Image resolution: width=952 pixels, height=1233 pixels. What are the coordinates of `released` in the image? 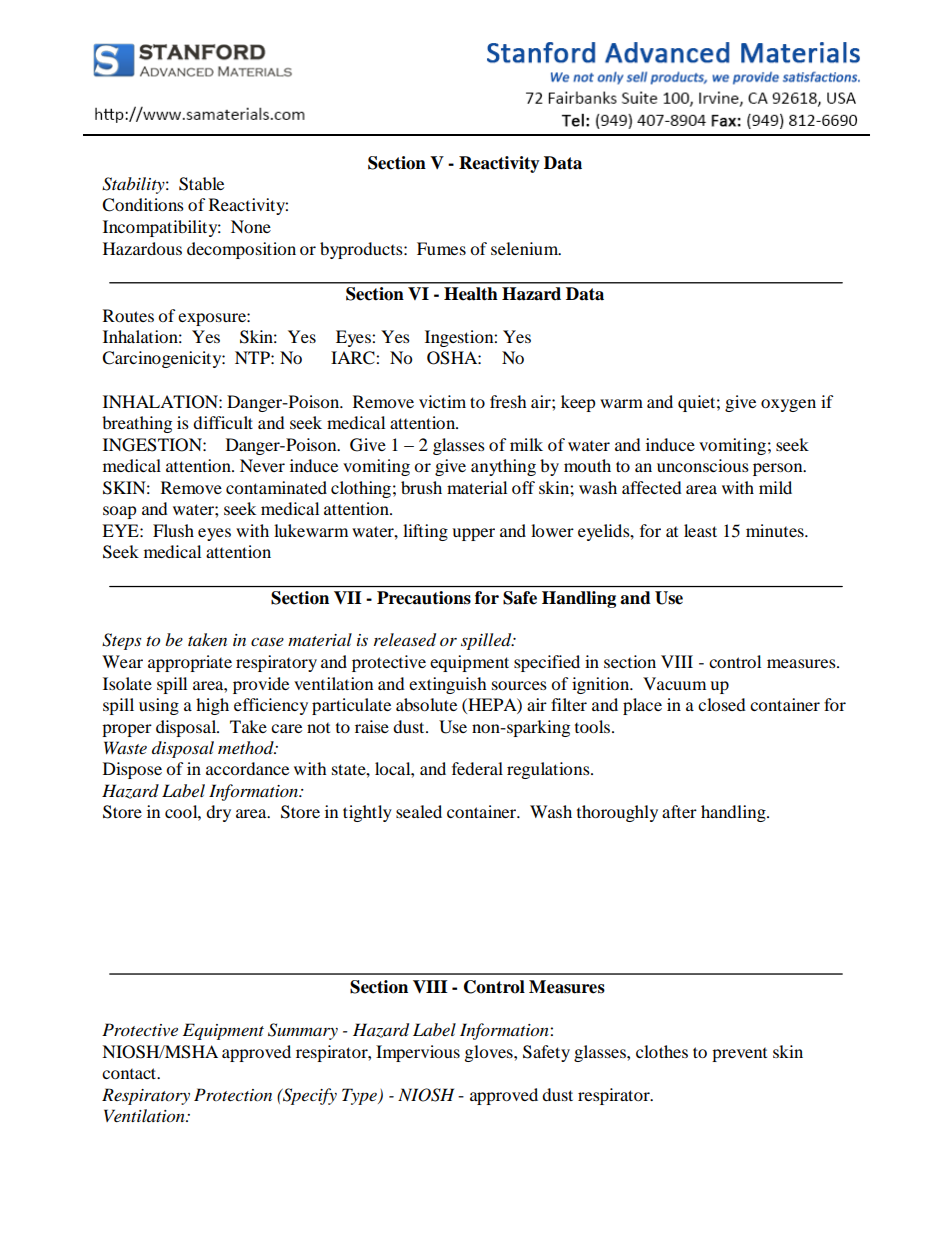 It's located at (405, 640).
